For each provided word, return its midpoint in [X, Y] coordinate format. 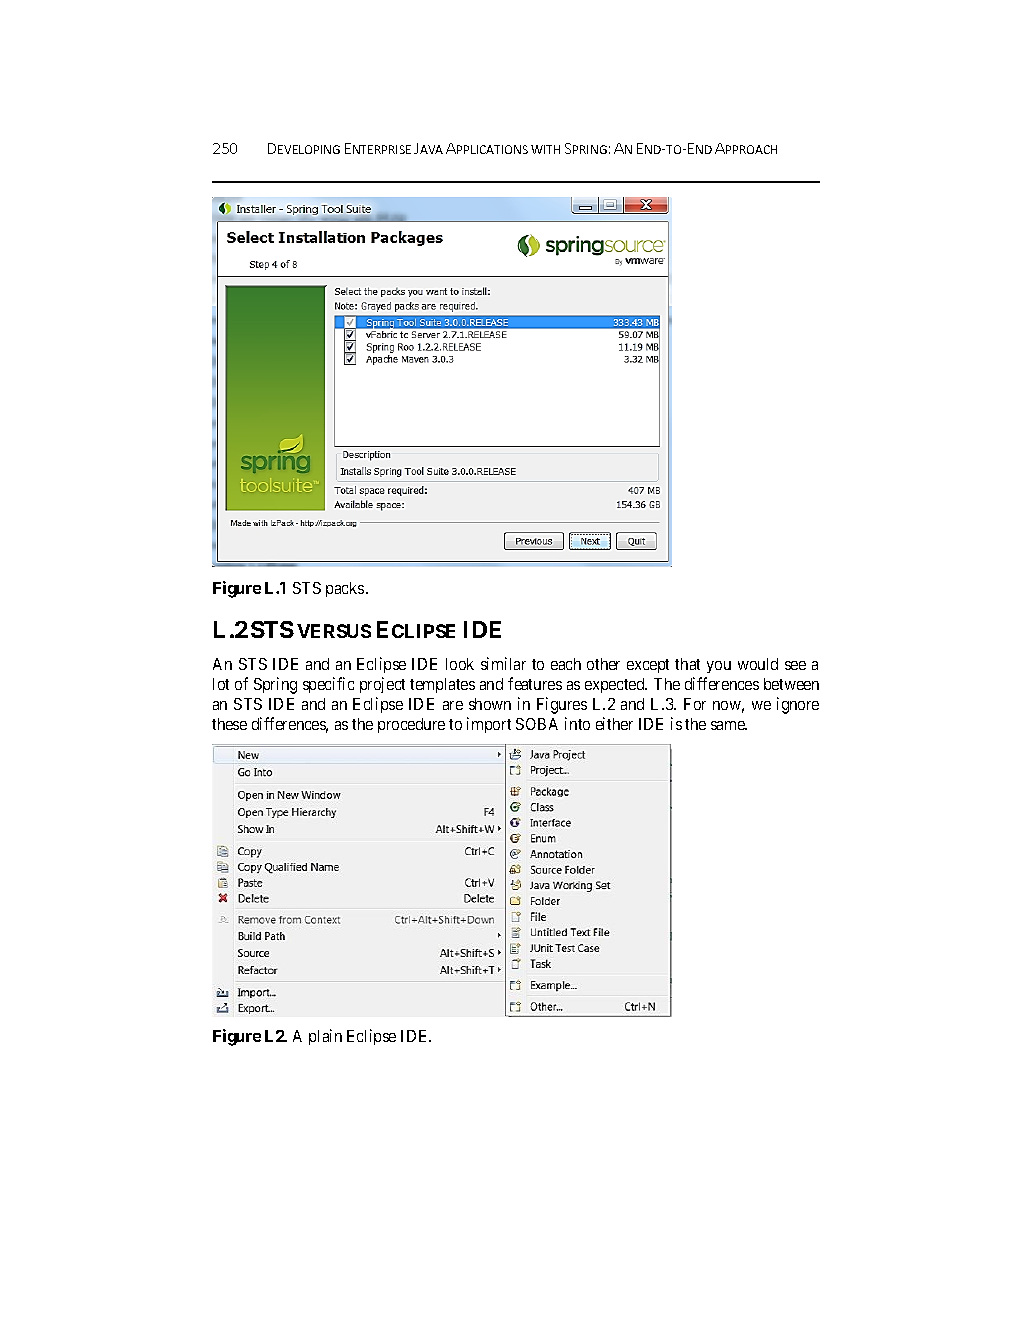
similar [503, 663]
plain [325, 1037]
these [229, 724]
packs [345, 589]
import [489, 725]
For [695, 704]
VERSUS [334, 631]
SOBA [537, 724]
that [687, 664]
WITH [545, 149]
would [758, 664]
